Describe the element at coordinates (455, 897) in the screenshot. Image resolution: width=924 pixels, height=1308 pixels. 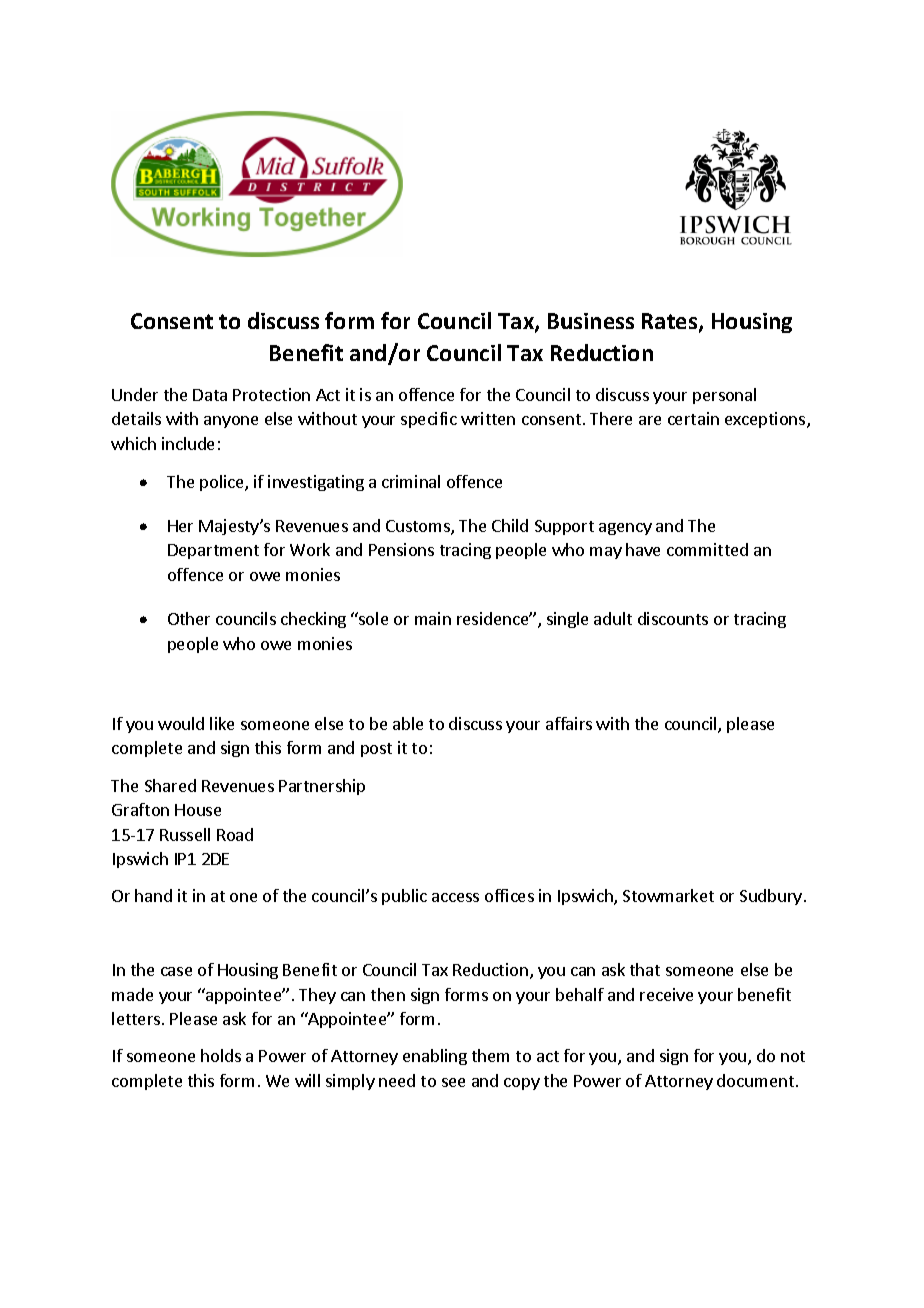
I see `access` at that location.
